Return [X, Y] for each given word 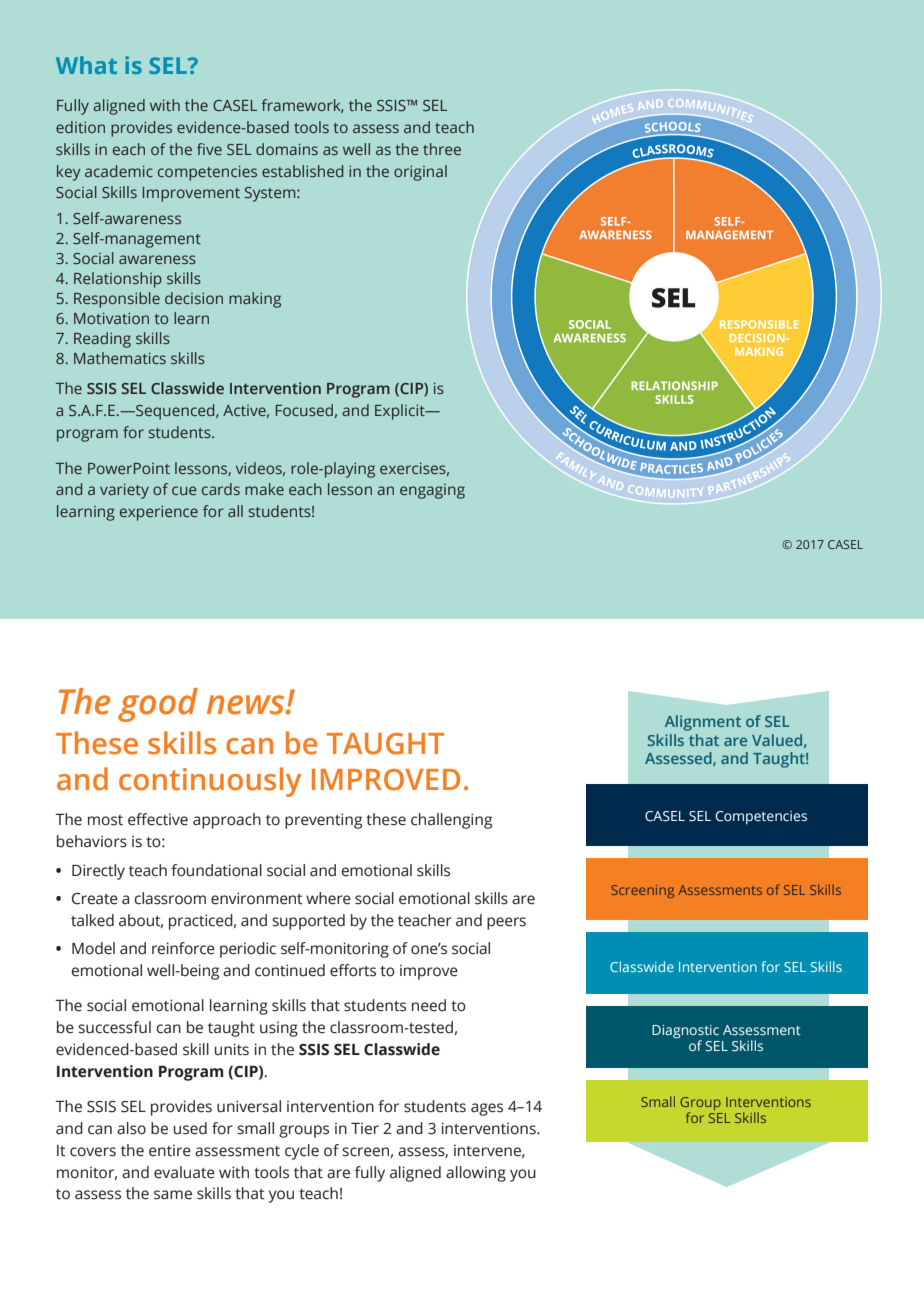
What [86, 65]
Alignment [703, 723]
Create [95, 899]
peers [506, 923]
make [264, 489]
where [328, 898]
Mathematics [120, 358]
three [442, 149]
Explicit [401, 412]
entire [170, 1151]
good [158, 705]
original [420, 173]
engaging [432, 491]
